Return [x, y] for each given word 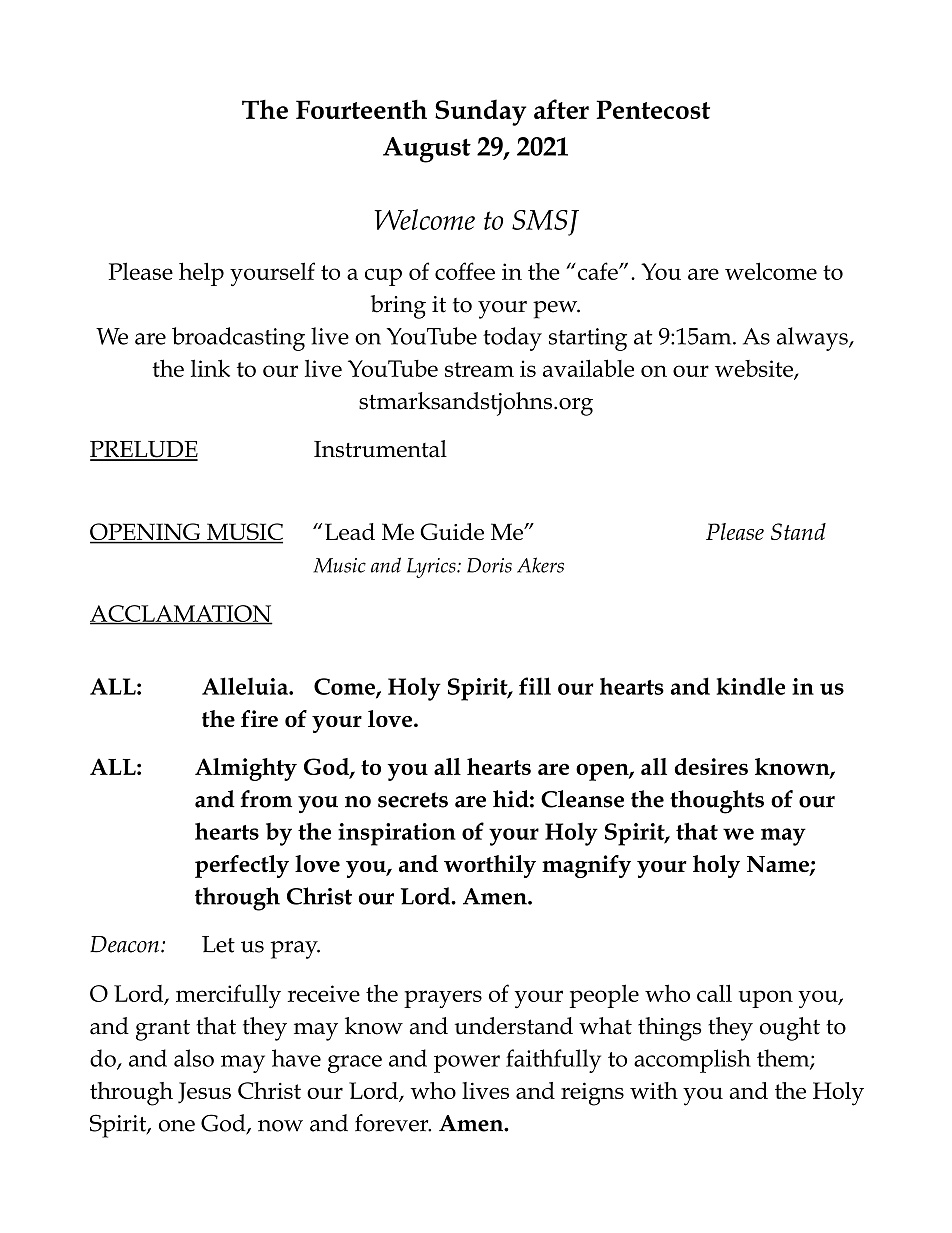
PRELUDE [144, 450]
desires [711, 766]
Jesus [204, 1093]
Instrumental [380, 449]
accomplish [692, 1061]
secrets [413, 800]
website [755, 369]
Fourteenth [361, 109]
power [467, 1064]
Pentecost [653, 109]
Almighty [246, 769]
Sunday [480, 112]
